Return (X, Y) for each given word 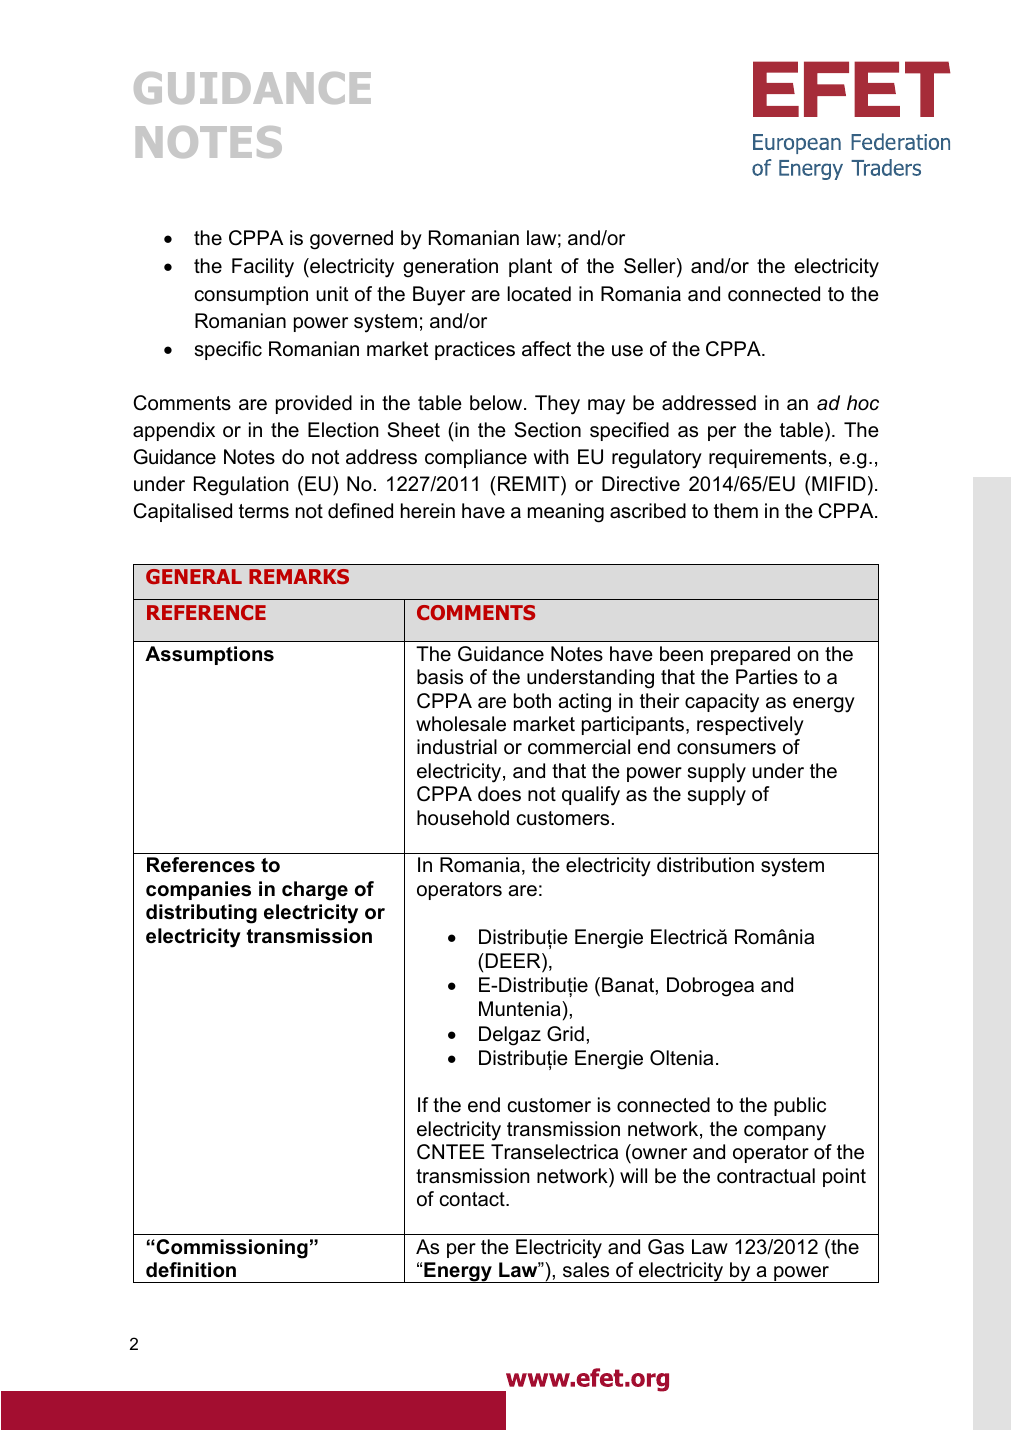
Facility (263, 268)
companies (198, 890)
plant (530, 267)
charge (315, 891)
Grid (565, 1034)
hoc (863, 403)
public (800, 1106)
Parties (767, 677)
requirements (768, 458)
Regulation (241, 486)
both (532, 701)
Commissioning (231, 1249)
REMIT (530, 483)
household (463, 818)
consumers (726, 749)
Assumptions (209, 655)
